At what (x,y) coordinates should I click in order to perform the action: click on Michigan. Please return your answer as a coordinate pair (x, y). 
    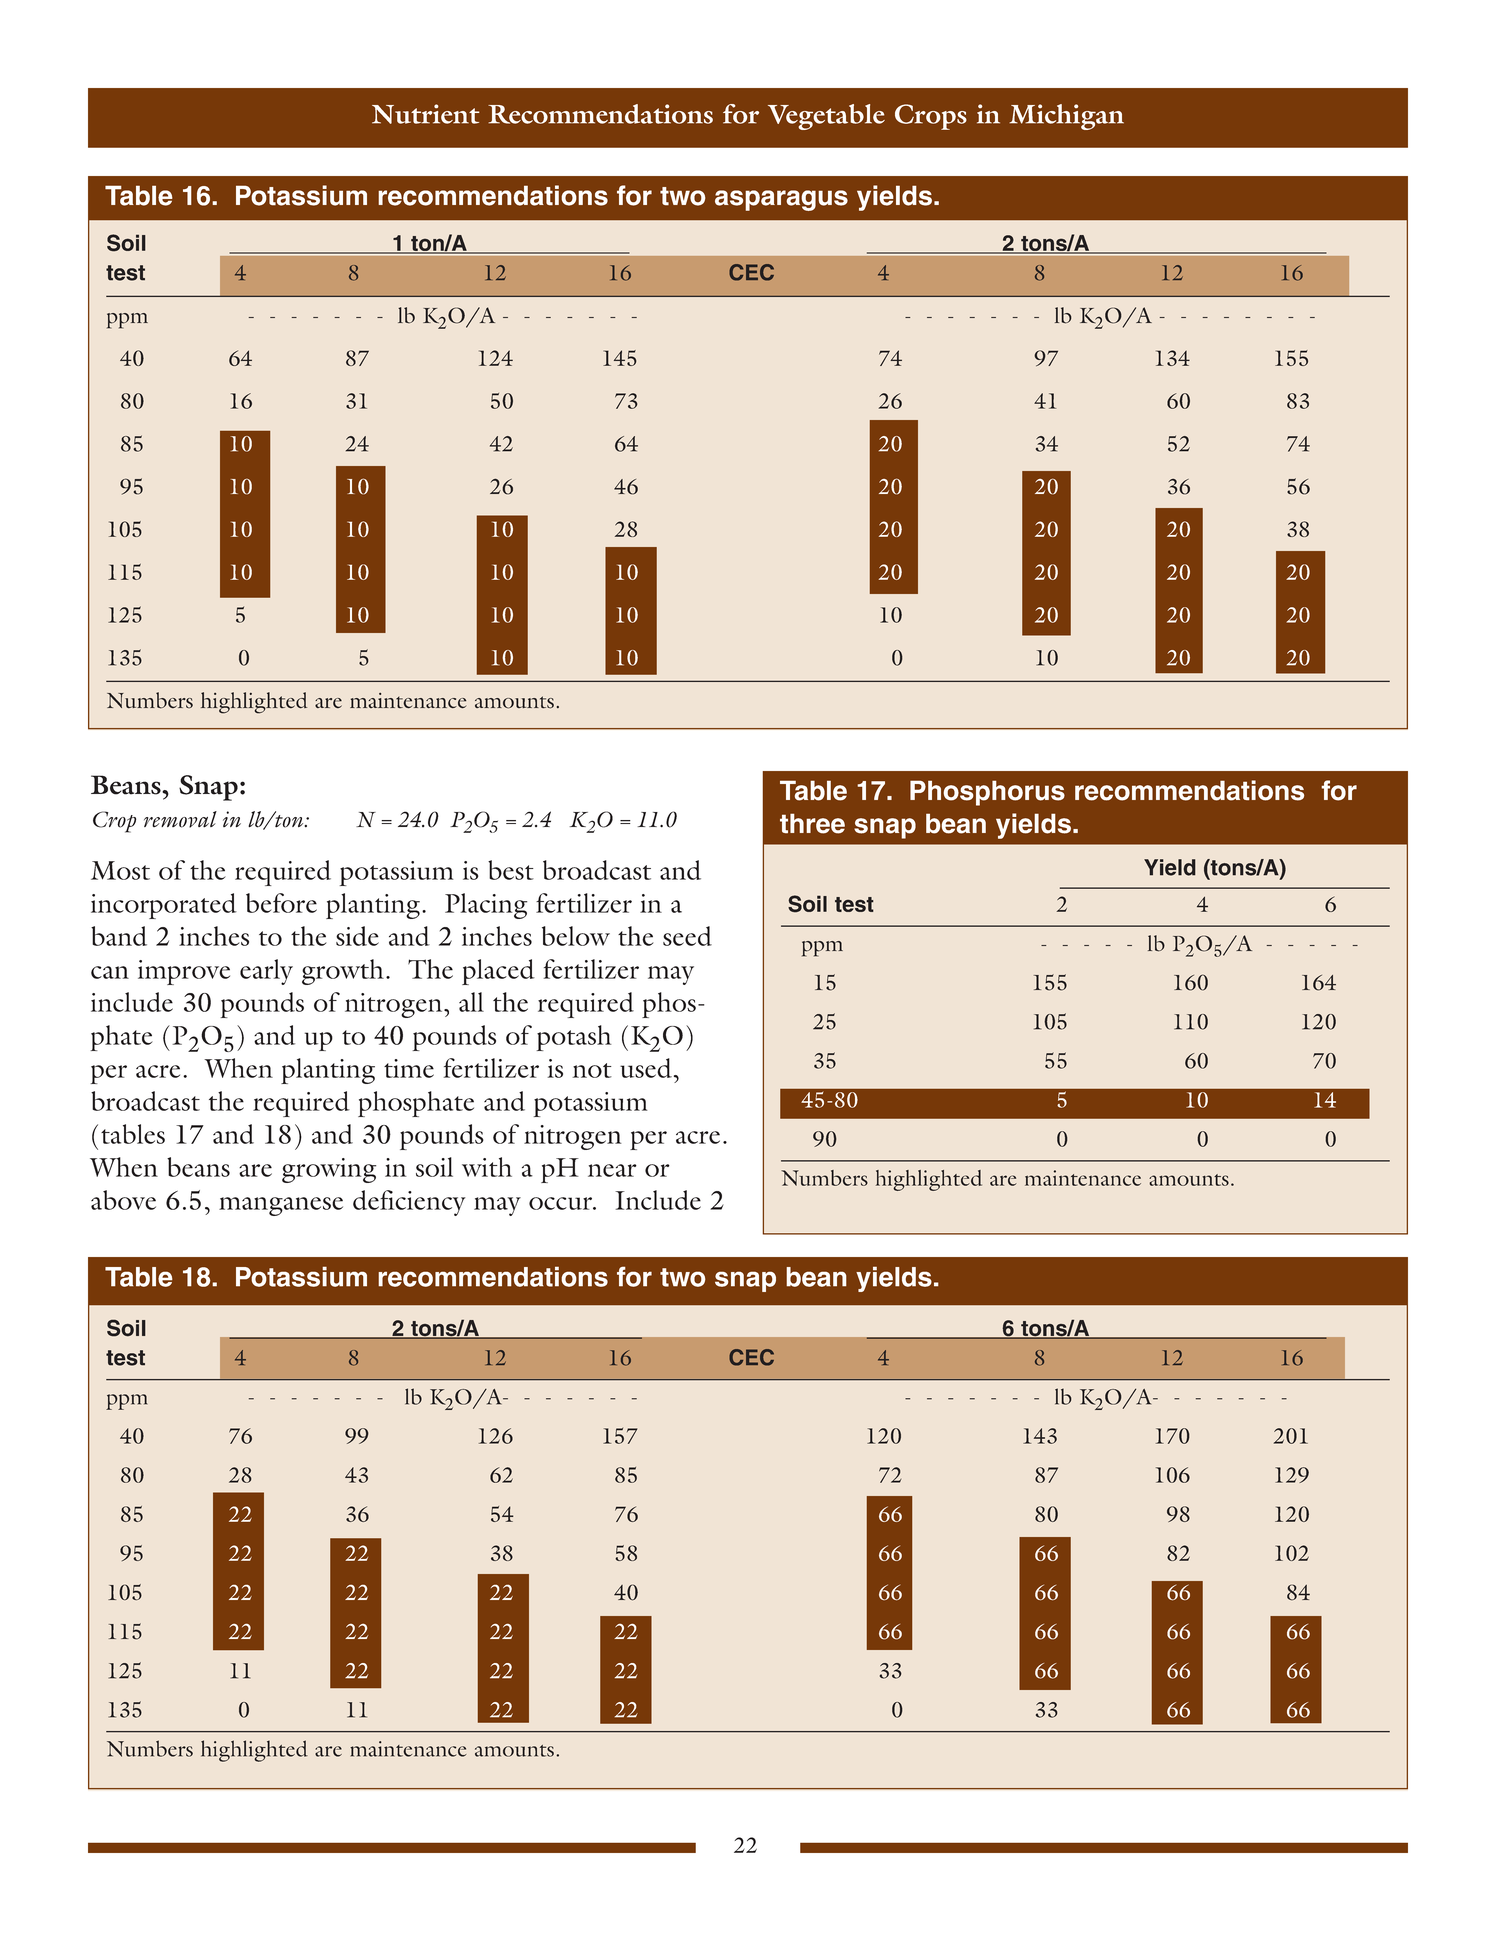
    Looking at the image, I should click on (1066, 117).
